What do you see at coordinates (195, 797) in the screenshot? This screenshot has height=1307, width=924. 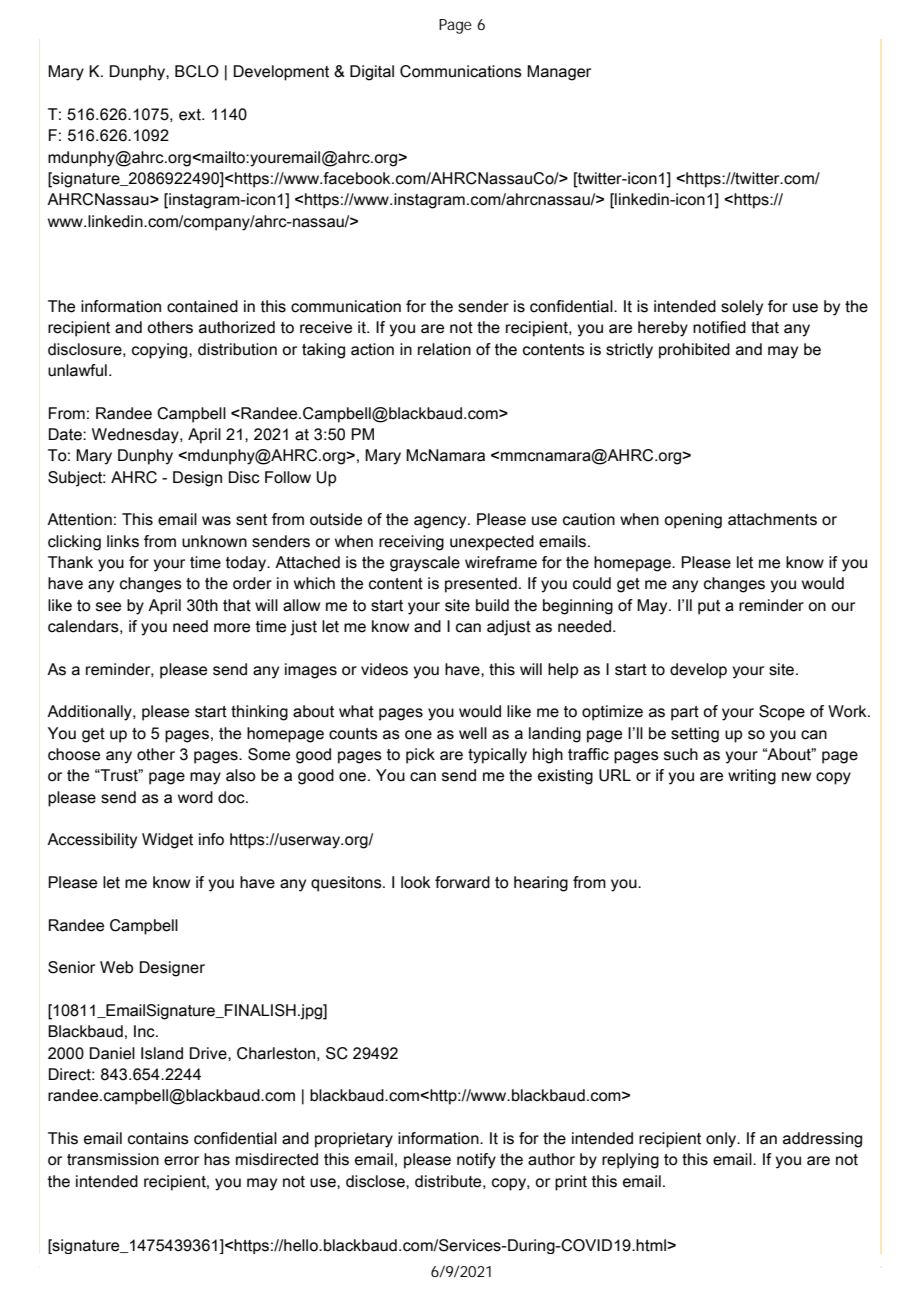 I see `word` at bounding box center [195, 797].
